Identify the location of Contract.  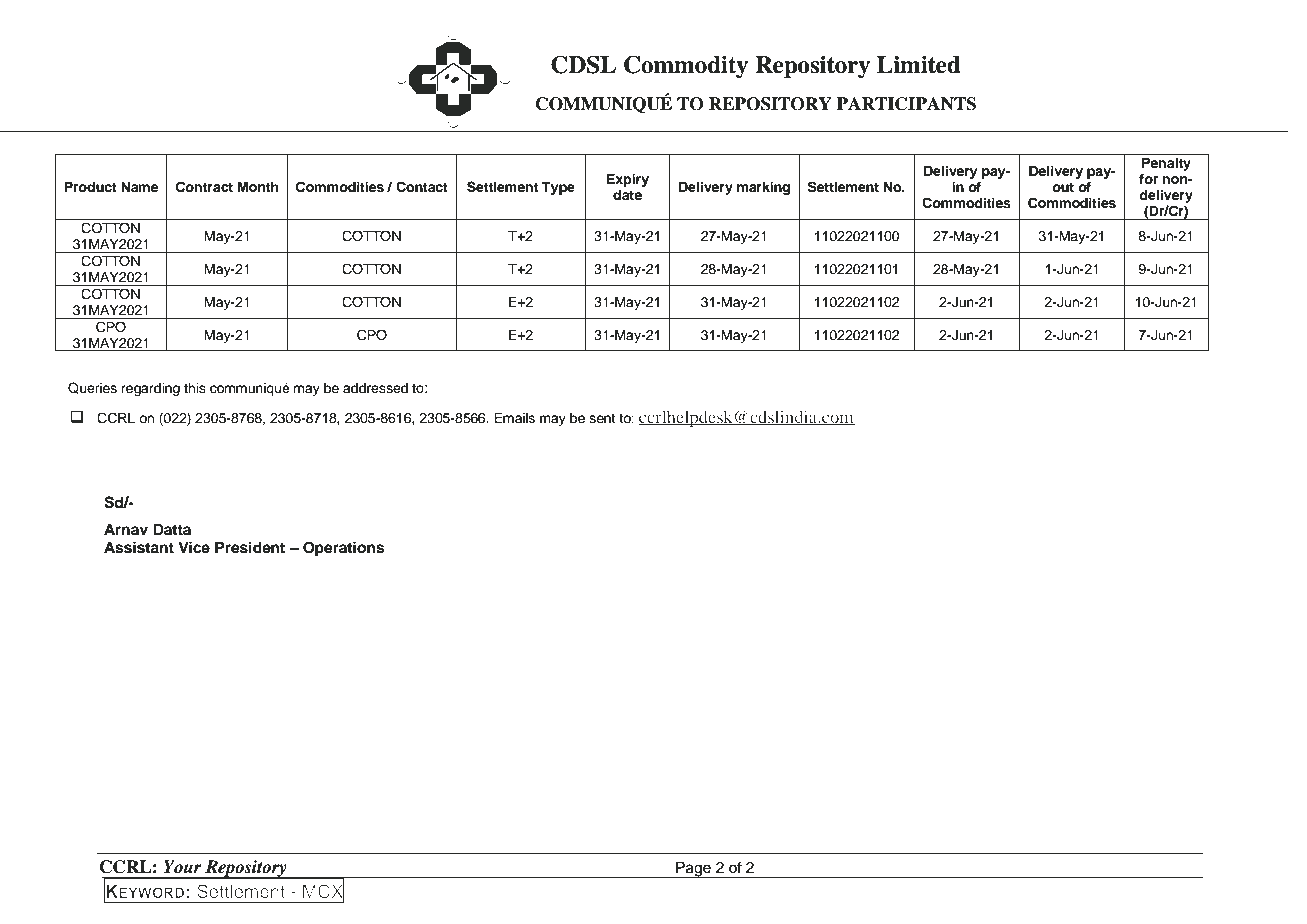
(204, 187).
